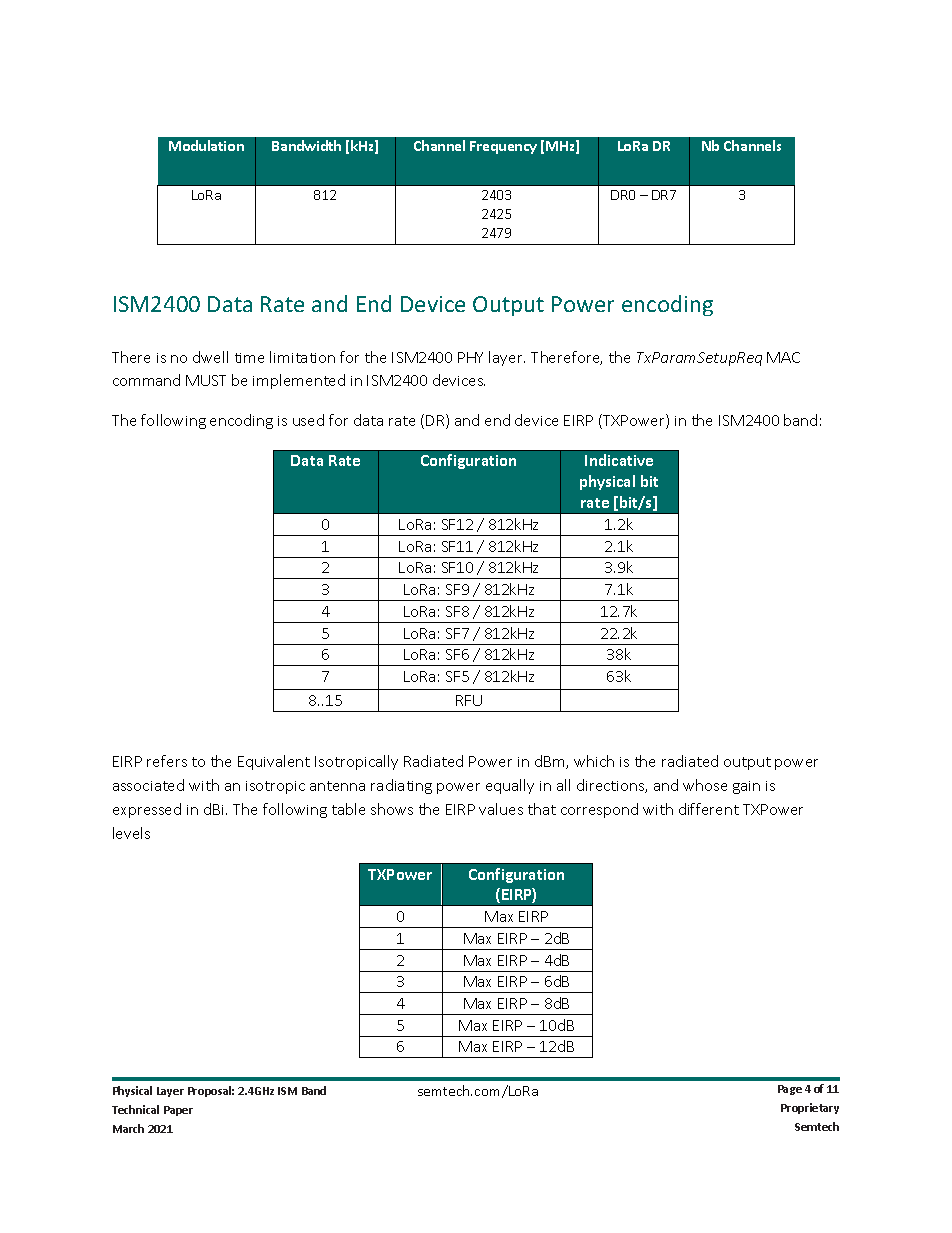 This screenshot has width=952, height=1233. I want to click on MAC, so click(783, 357).
